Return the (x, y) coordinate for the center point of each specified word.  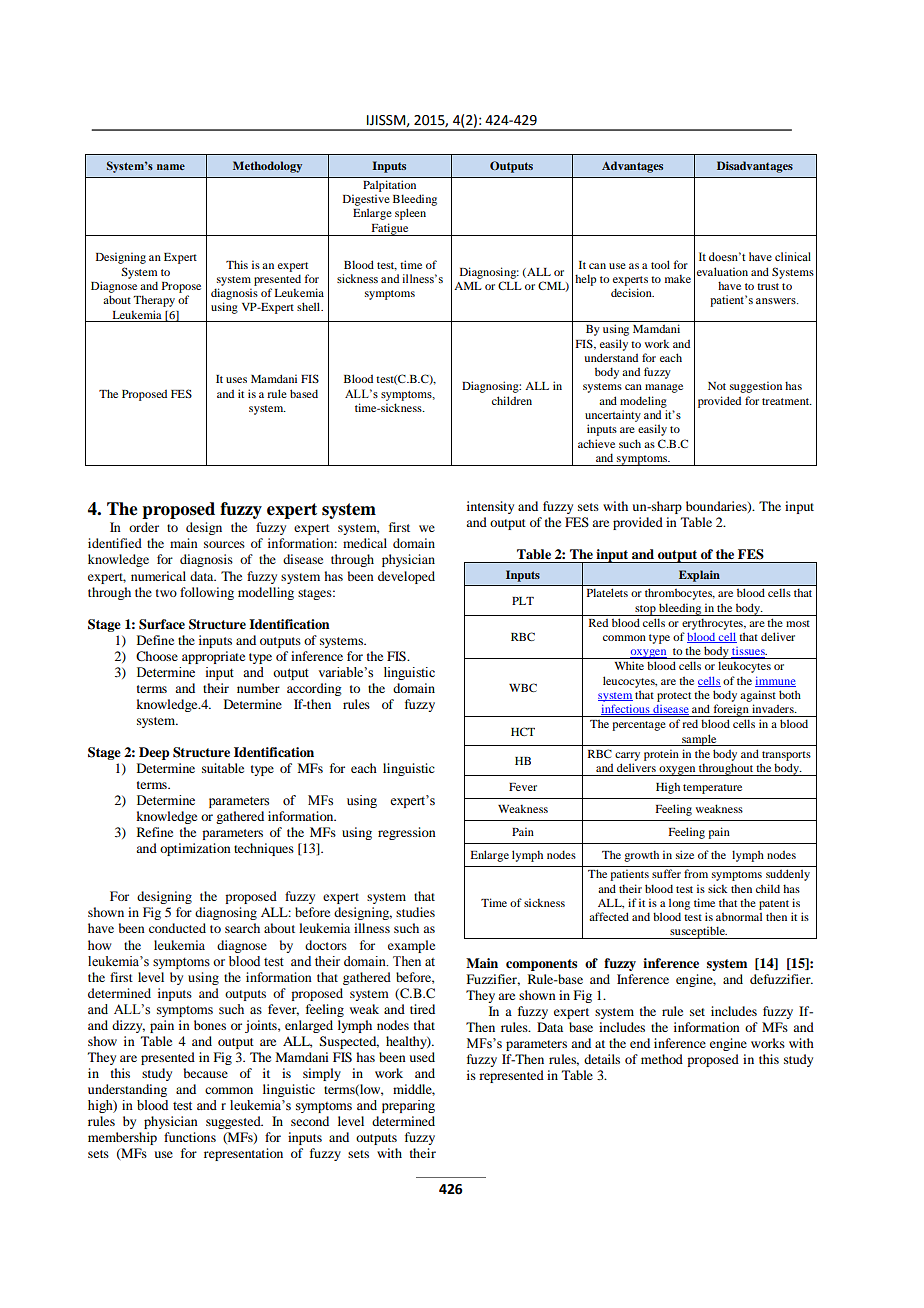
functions (190, 1137)
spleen (410, 214)
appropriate (213, 657)
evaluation (722, 271)
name (171, 167)
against (758, 696)
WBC (523, 687)
